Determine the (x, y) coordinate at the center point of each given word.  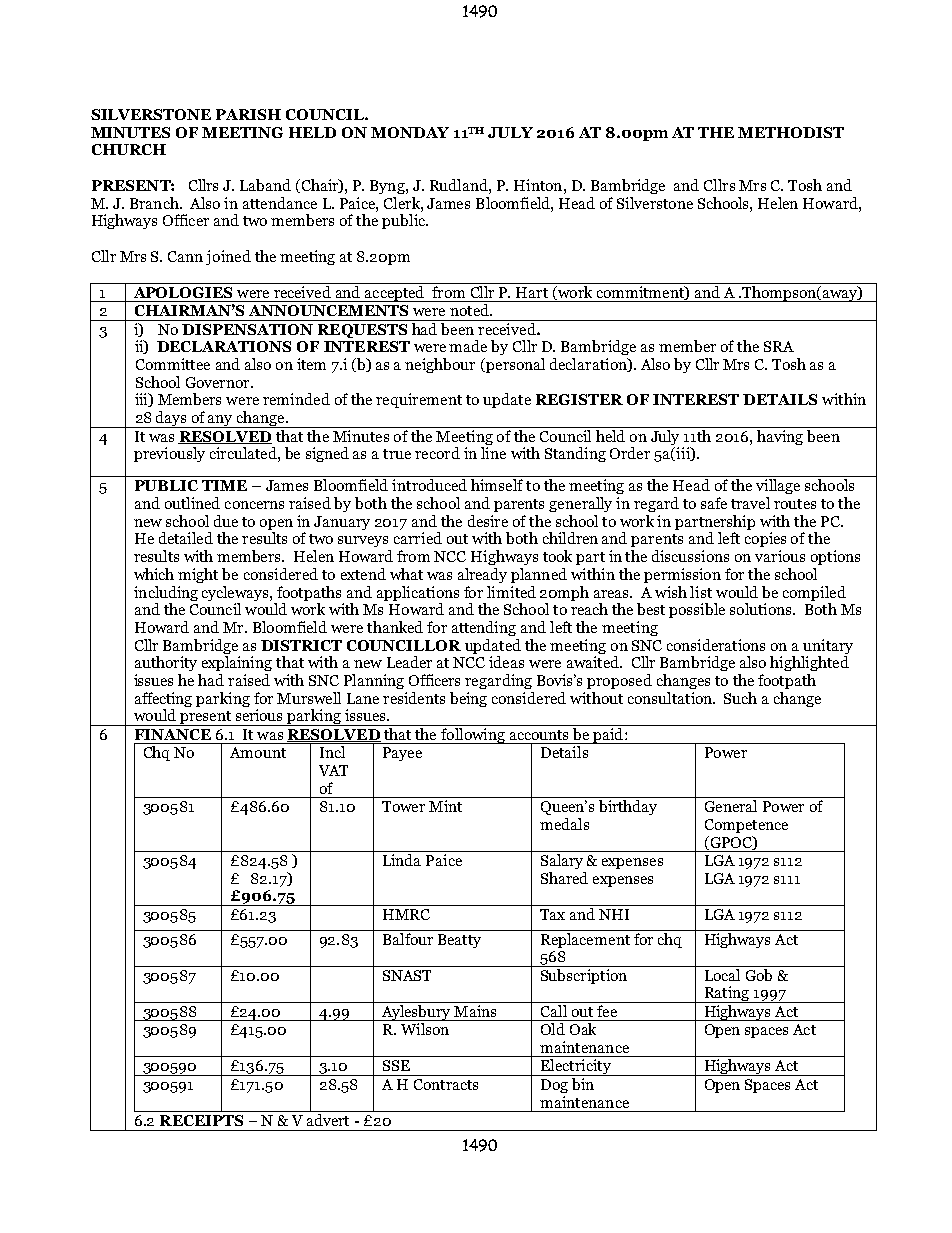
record (437, 453)
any (221, 421)
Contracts (446, 1084)
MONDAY (410, 132)
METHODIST (791, 132)
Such (740, 698)
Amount (258, 752)
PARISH (248, 114)
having (779, 436)
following (473, 736)
